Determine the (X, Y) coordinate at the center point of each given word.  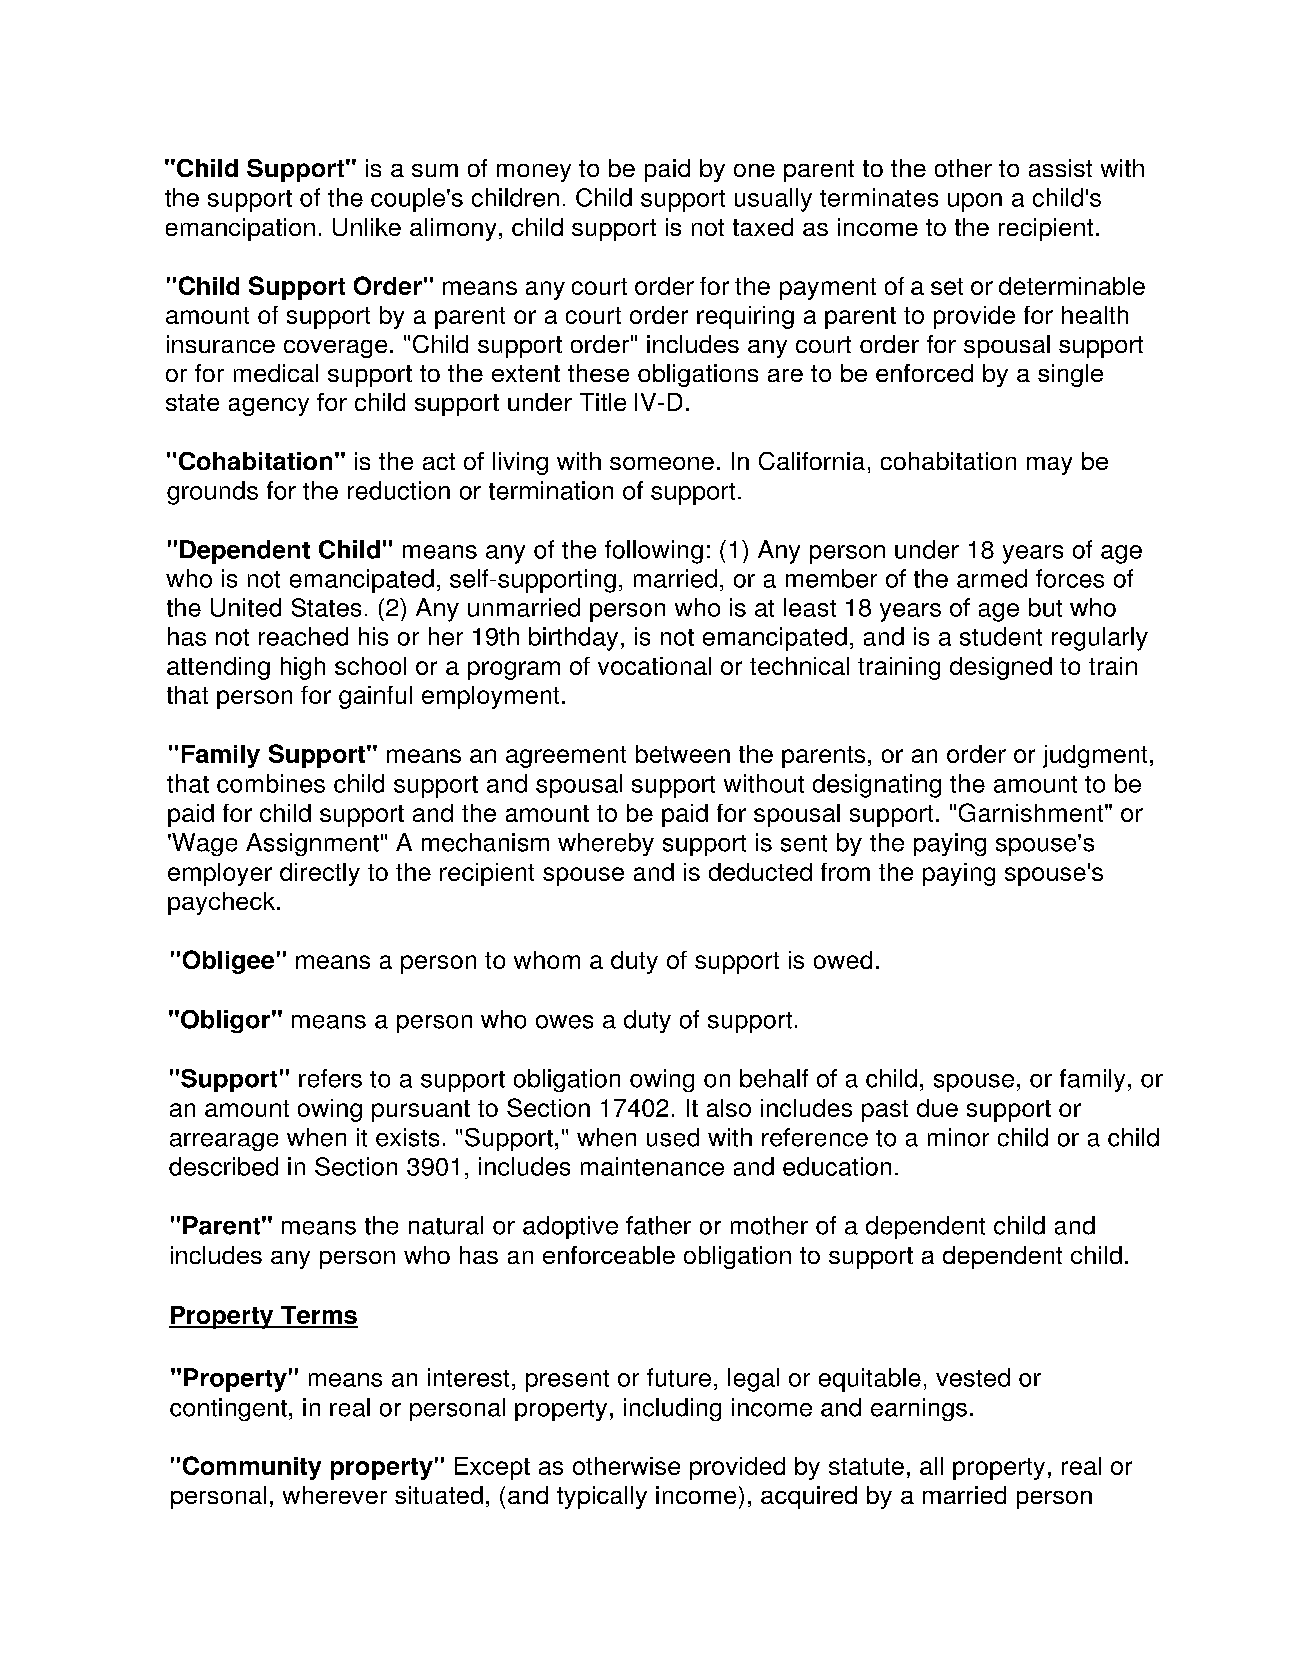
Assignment (312, 844)
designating (877, 786)
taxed (763, 227)
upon (975, 202)
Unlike (367, 227)
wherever (335, 1495)
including (672, 1409)
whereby (606, 844)
